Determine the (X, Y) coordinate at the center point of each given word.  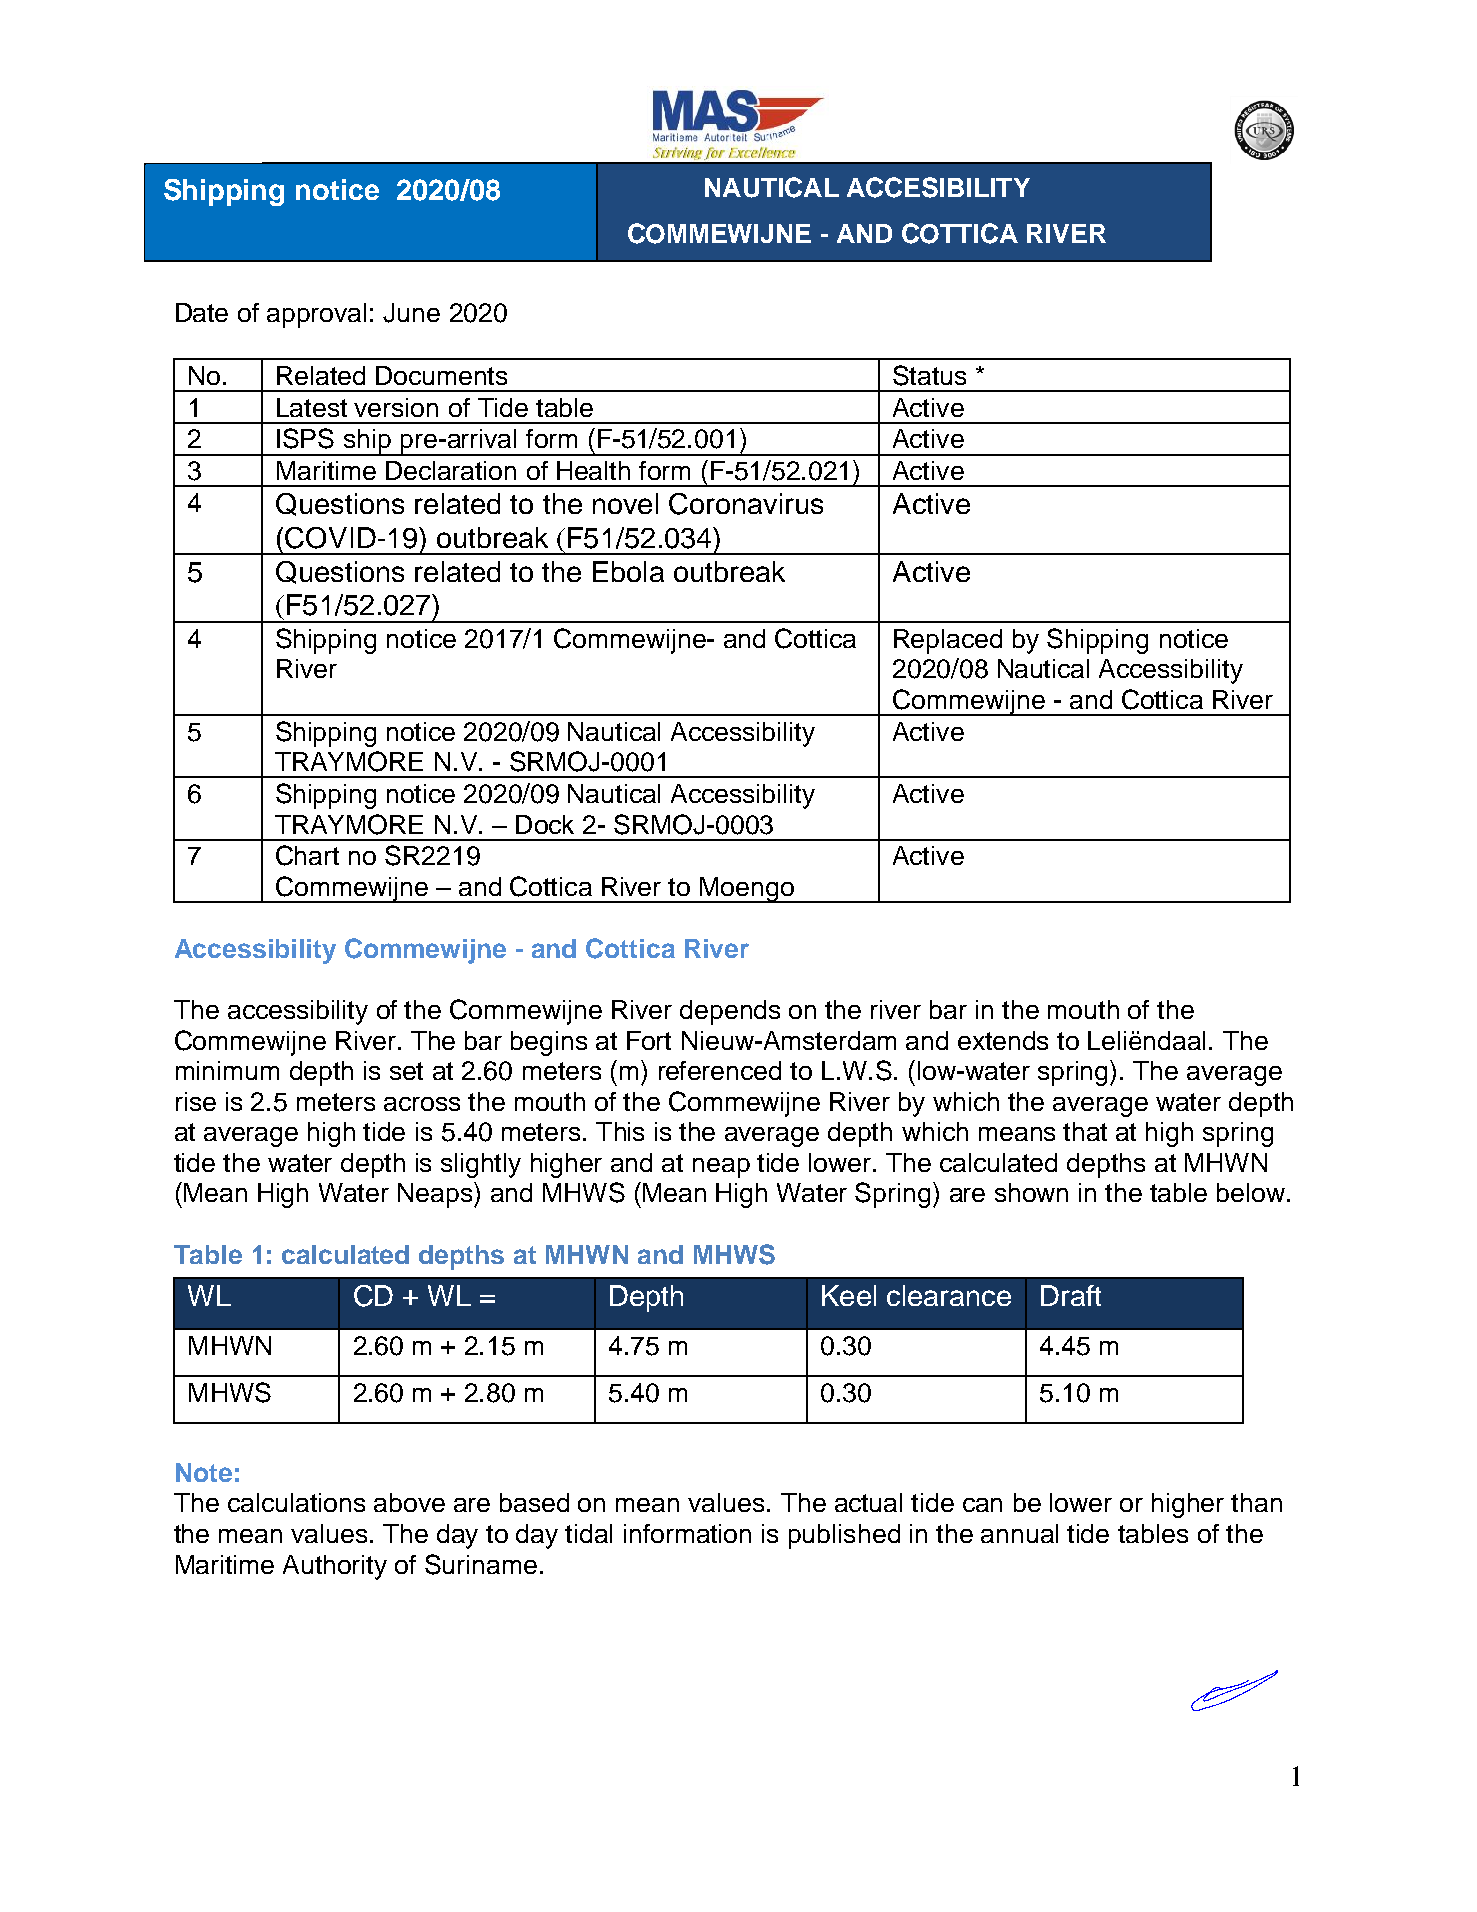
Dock (545, 824)
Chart (307, 855)
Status (929, 375)
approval (316, 315)
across (422, 1104)
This (620, 1131)
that (1085, 1131)
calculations (296, 1502)
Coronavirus (746, 504)
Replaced (948, 641)
